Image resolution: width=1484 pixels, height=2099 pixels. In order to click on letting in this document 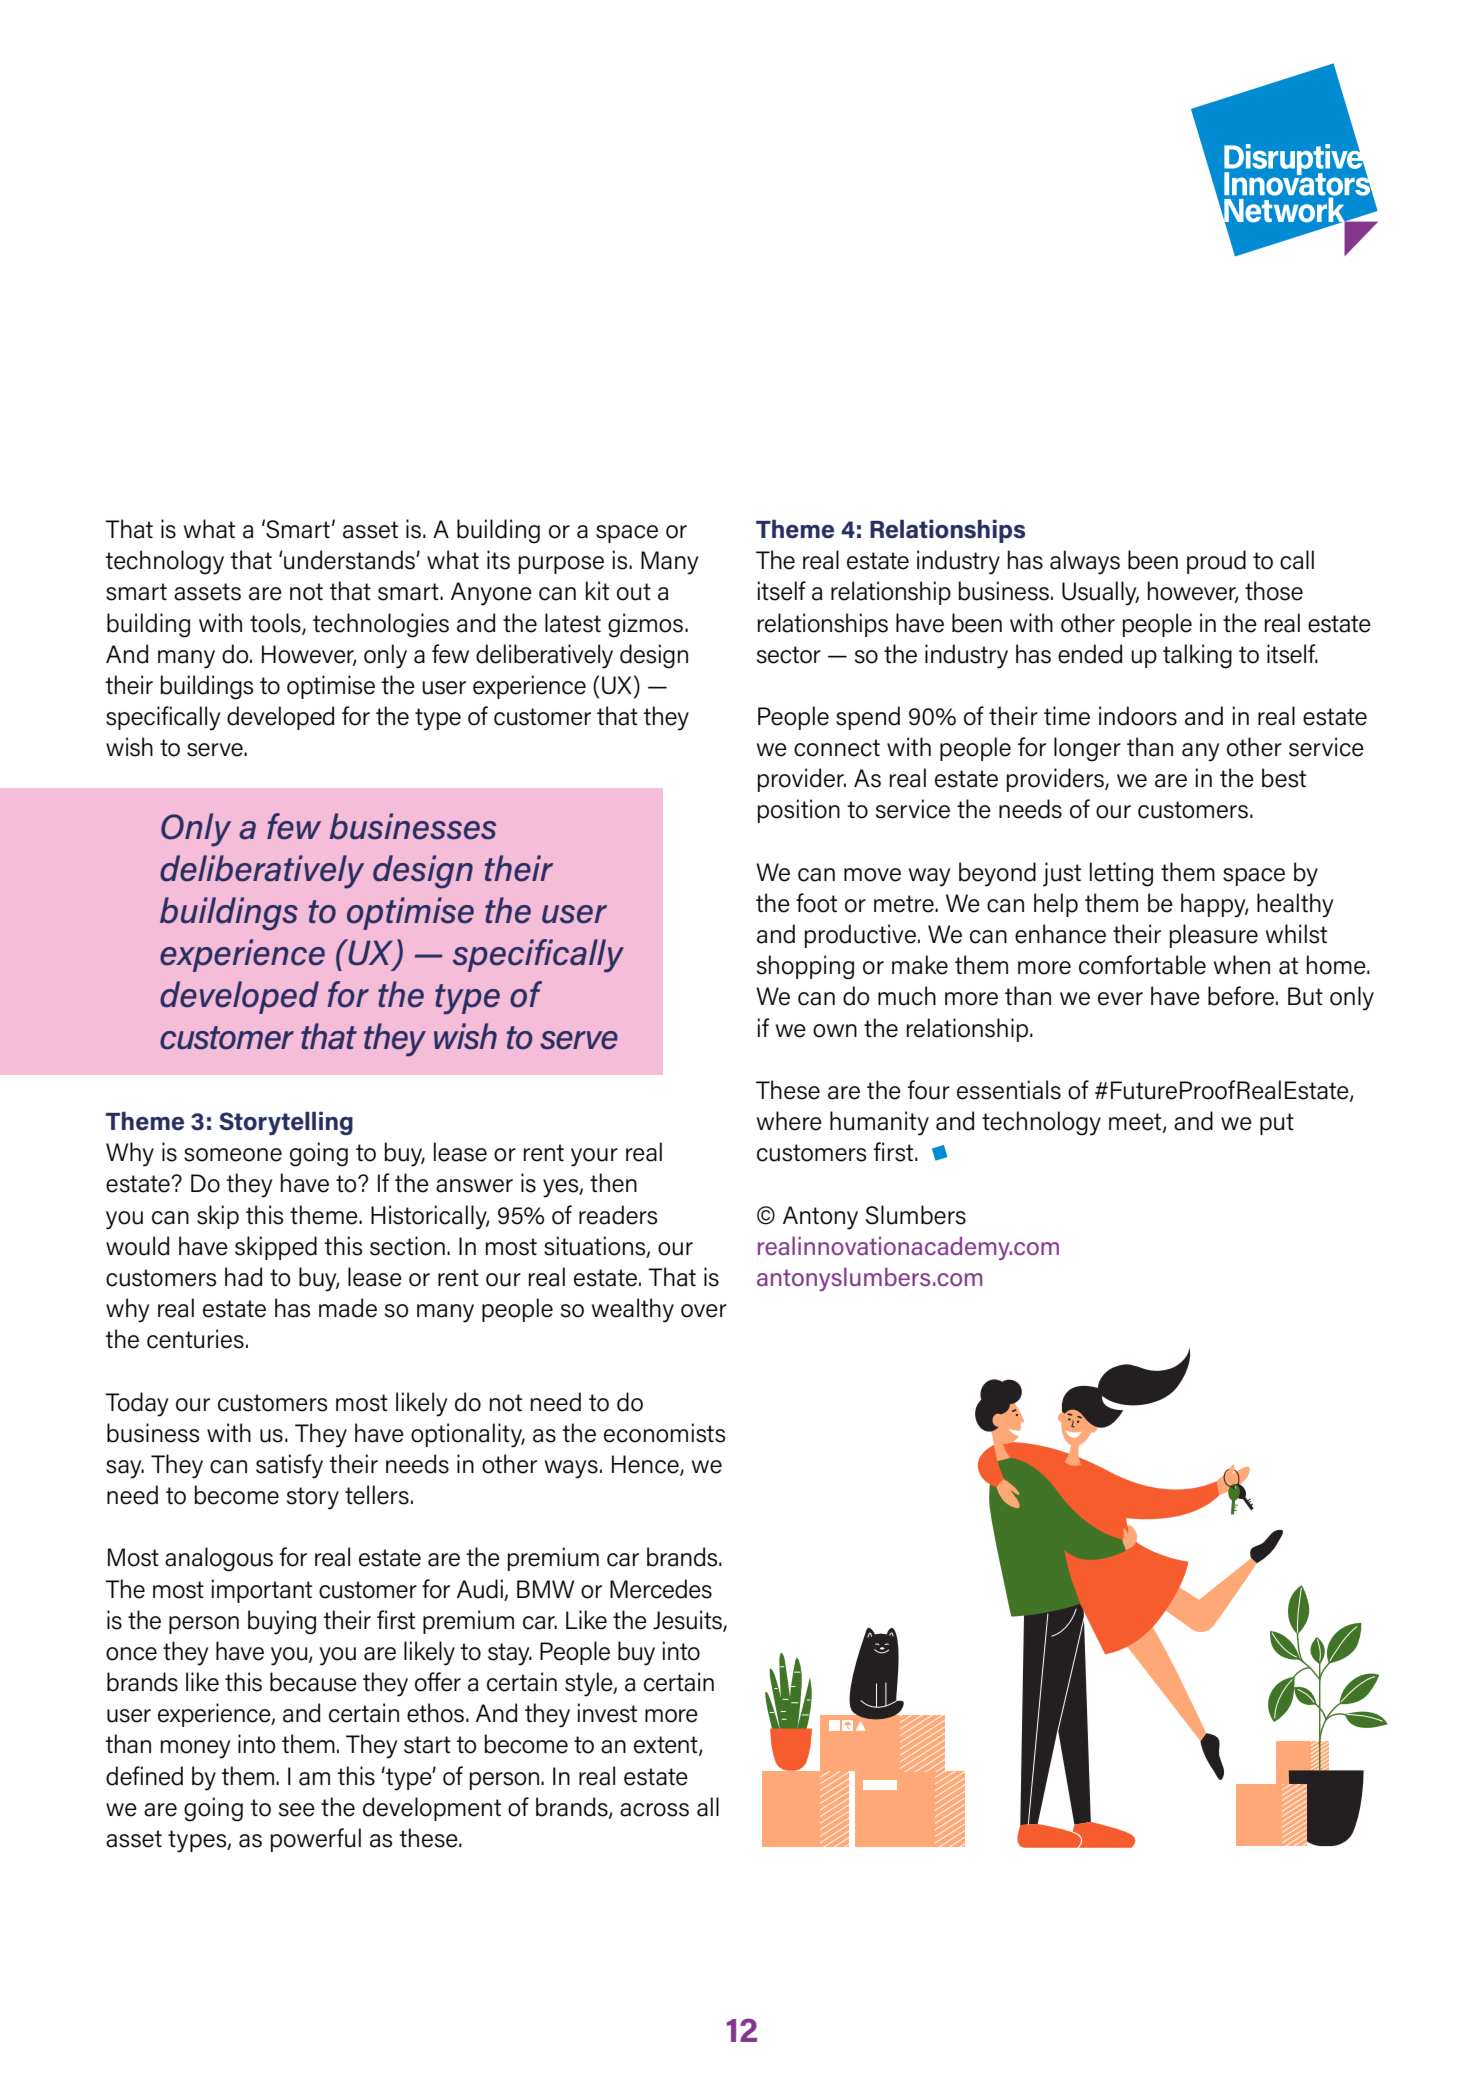, I will do `click(1121, 874)`.
